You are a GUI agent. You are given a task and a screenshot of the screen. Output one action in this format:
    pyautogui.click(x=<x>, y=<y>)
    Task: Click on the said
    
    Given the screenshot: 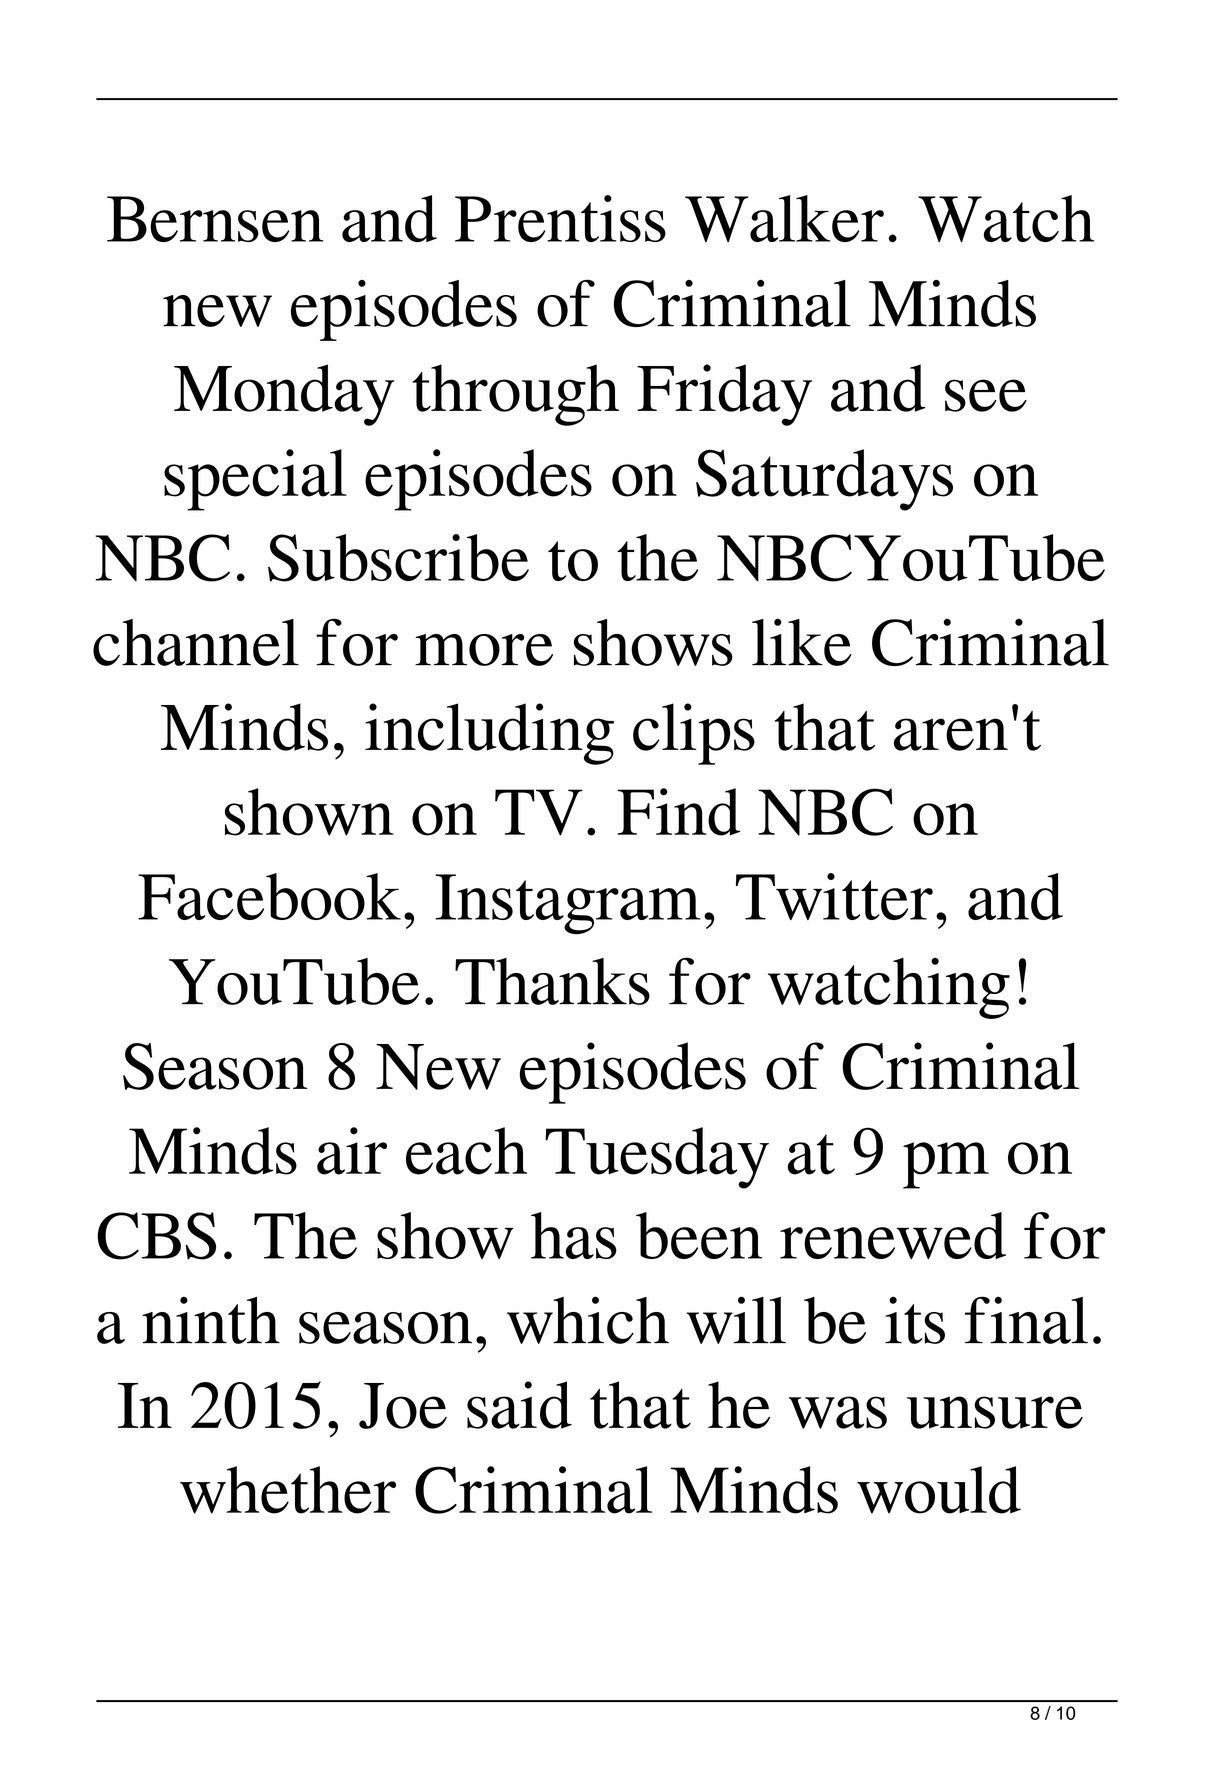 What is the action you would take?
    pyautogui.click(x=519, y=1405)
